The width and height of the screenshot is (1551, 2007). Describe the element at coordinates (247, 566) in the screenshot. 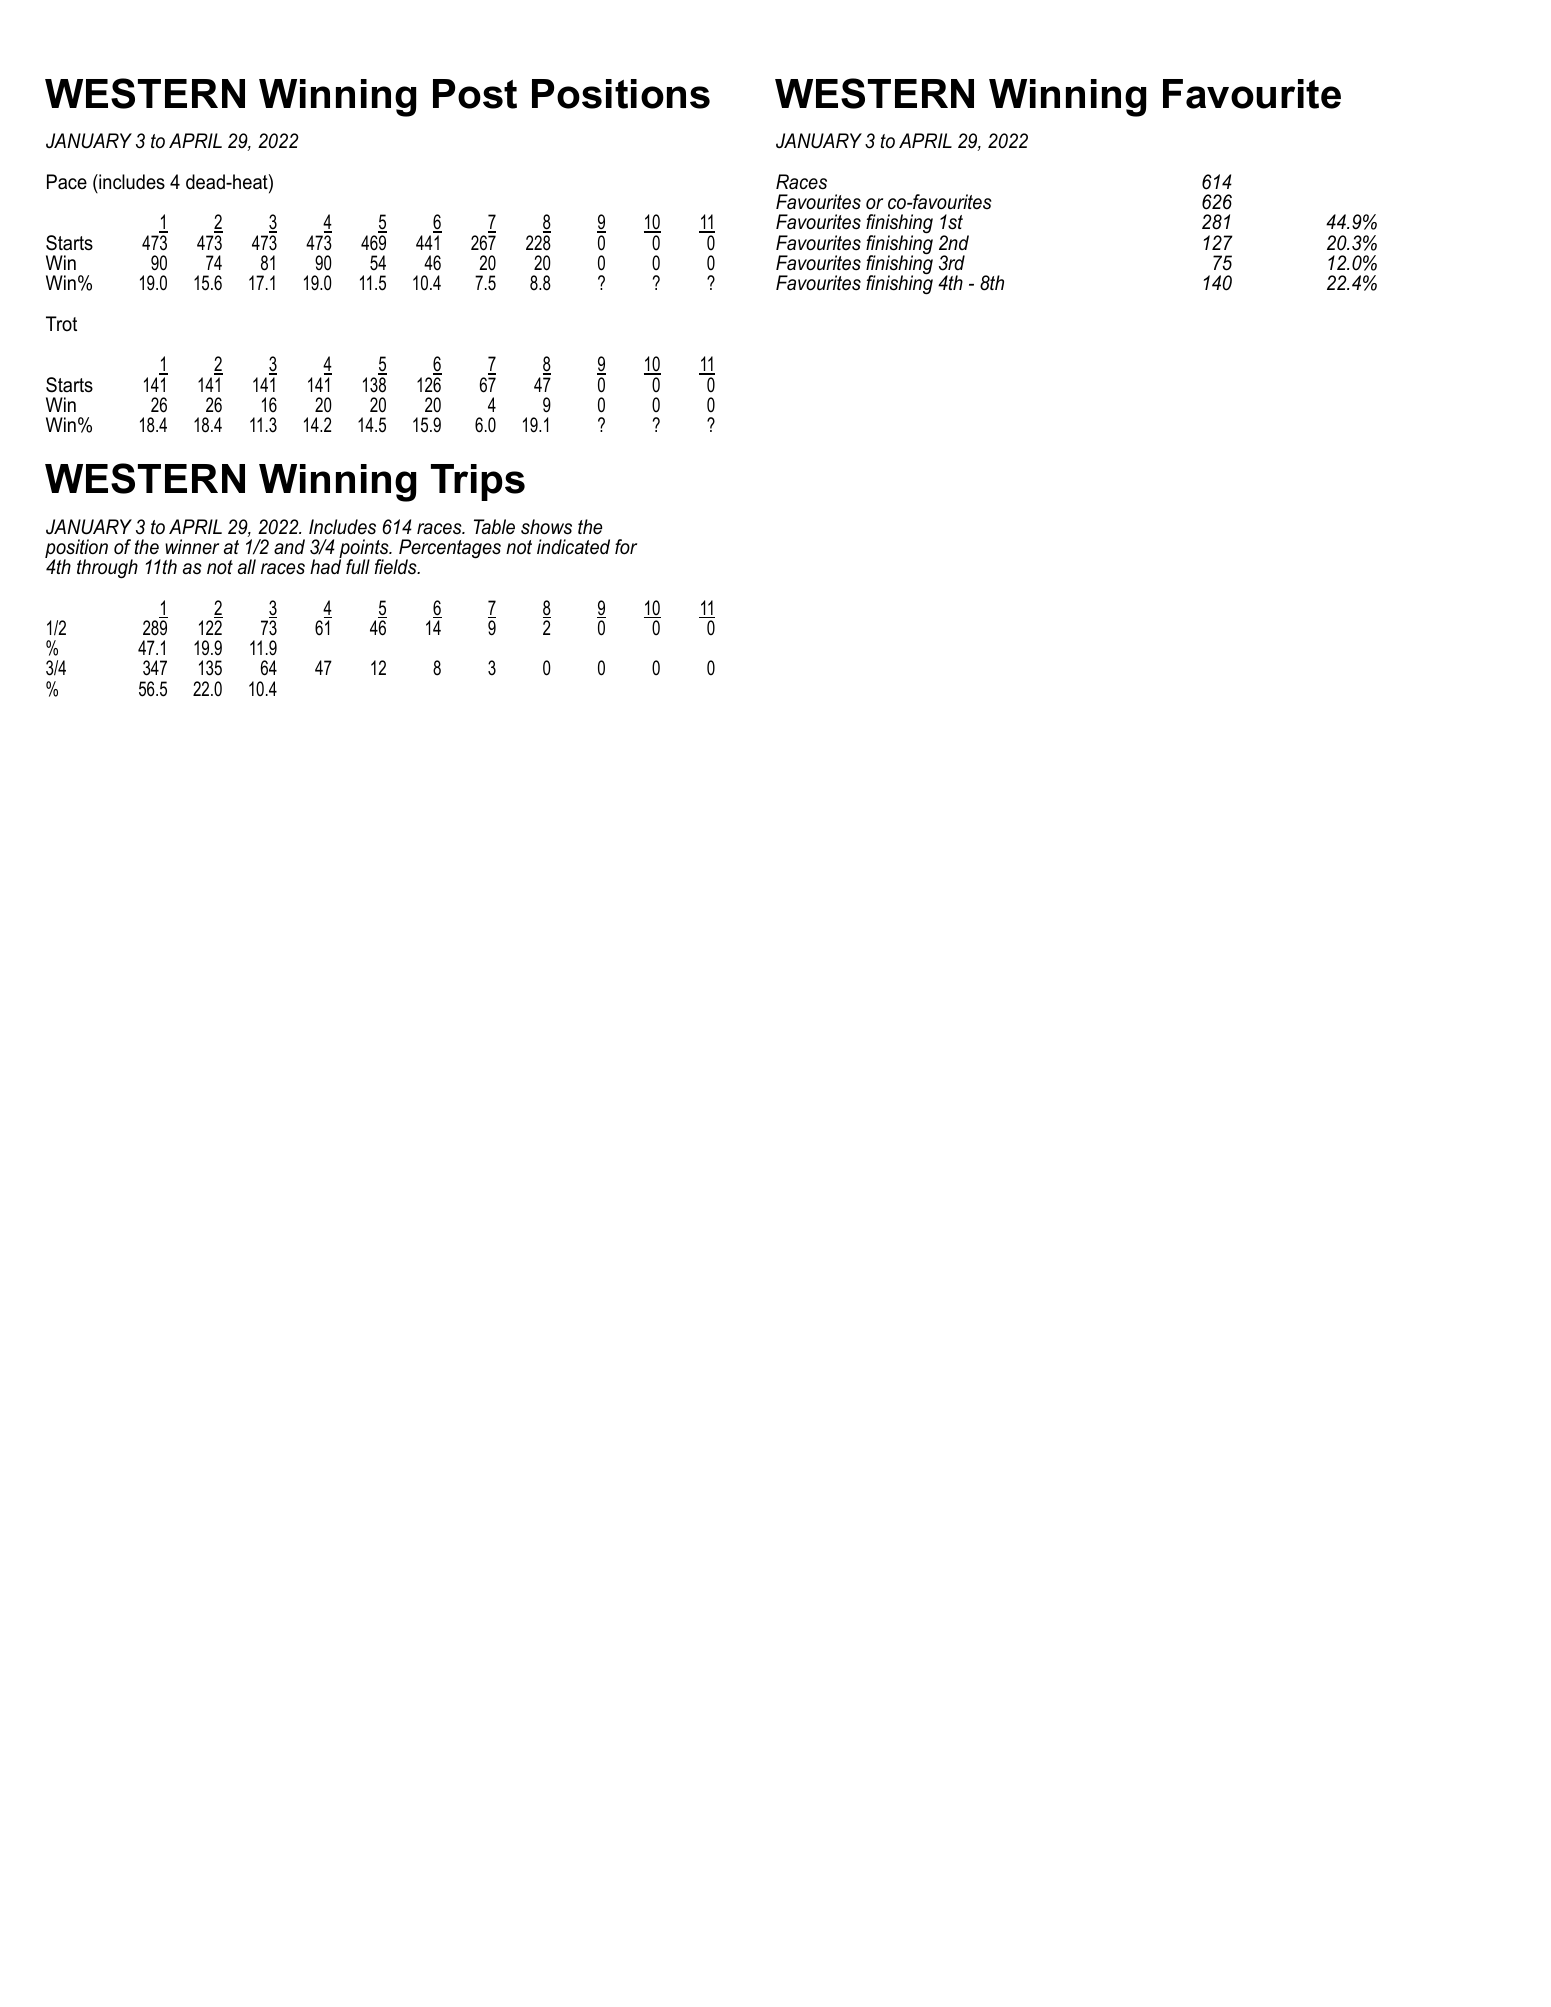

I see `all` at that location.
